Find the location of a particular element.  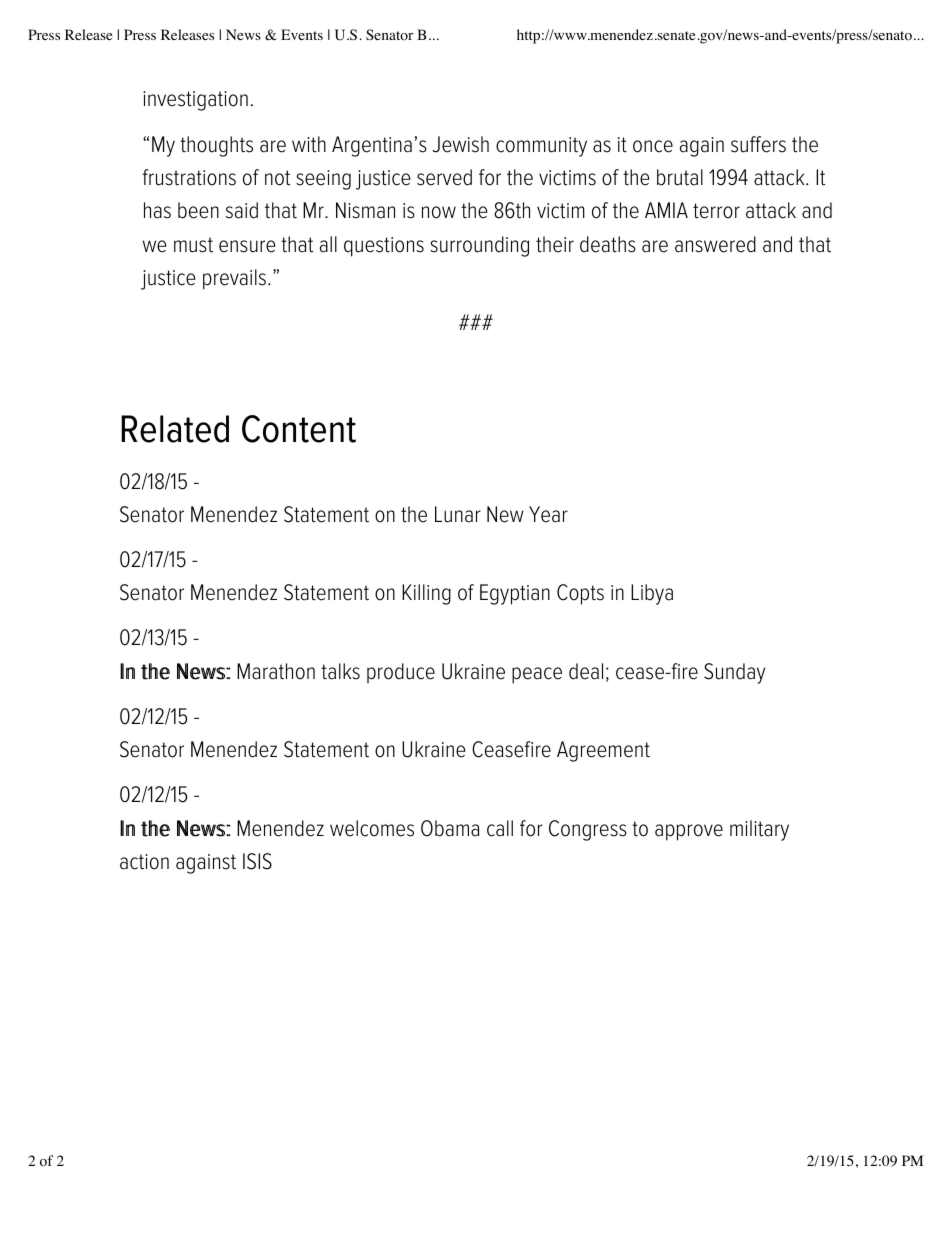

answered is located at coordinates (715, 244).
